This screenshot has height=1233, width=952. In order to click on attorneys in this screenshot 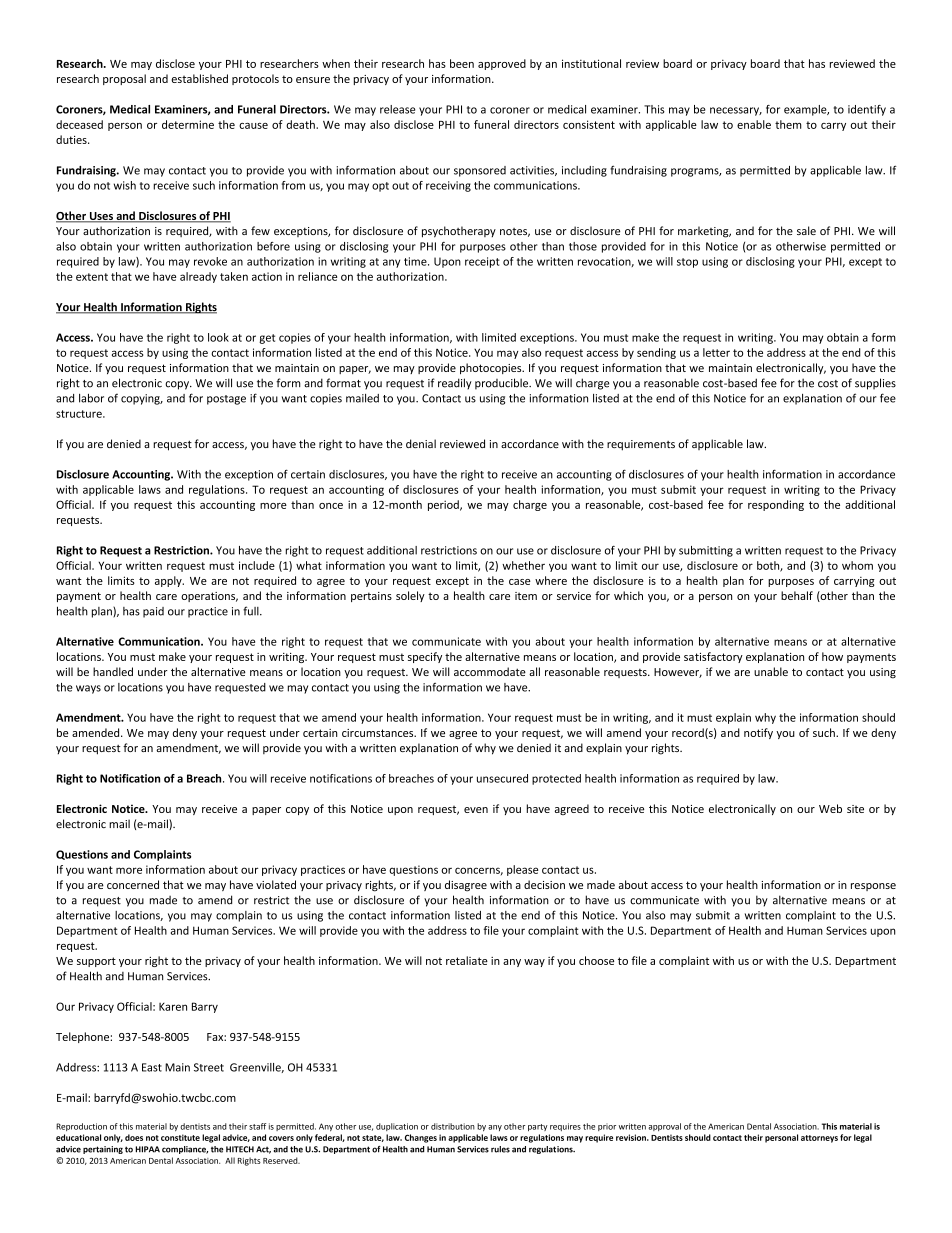, I will do `click(819, 1139)`.
